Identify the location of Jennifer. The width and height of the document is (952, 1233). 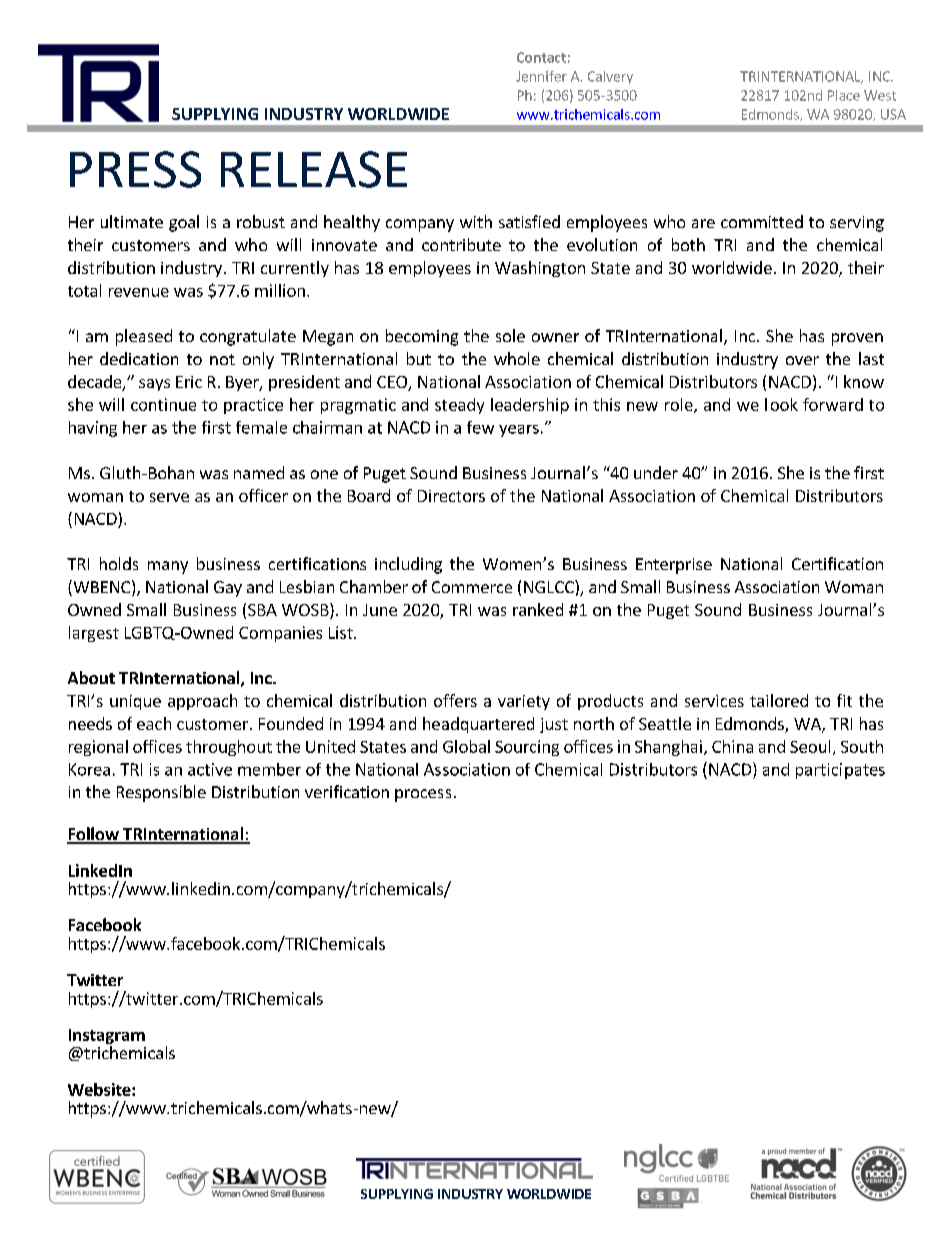
(541, 76).
